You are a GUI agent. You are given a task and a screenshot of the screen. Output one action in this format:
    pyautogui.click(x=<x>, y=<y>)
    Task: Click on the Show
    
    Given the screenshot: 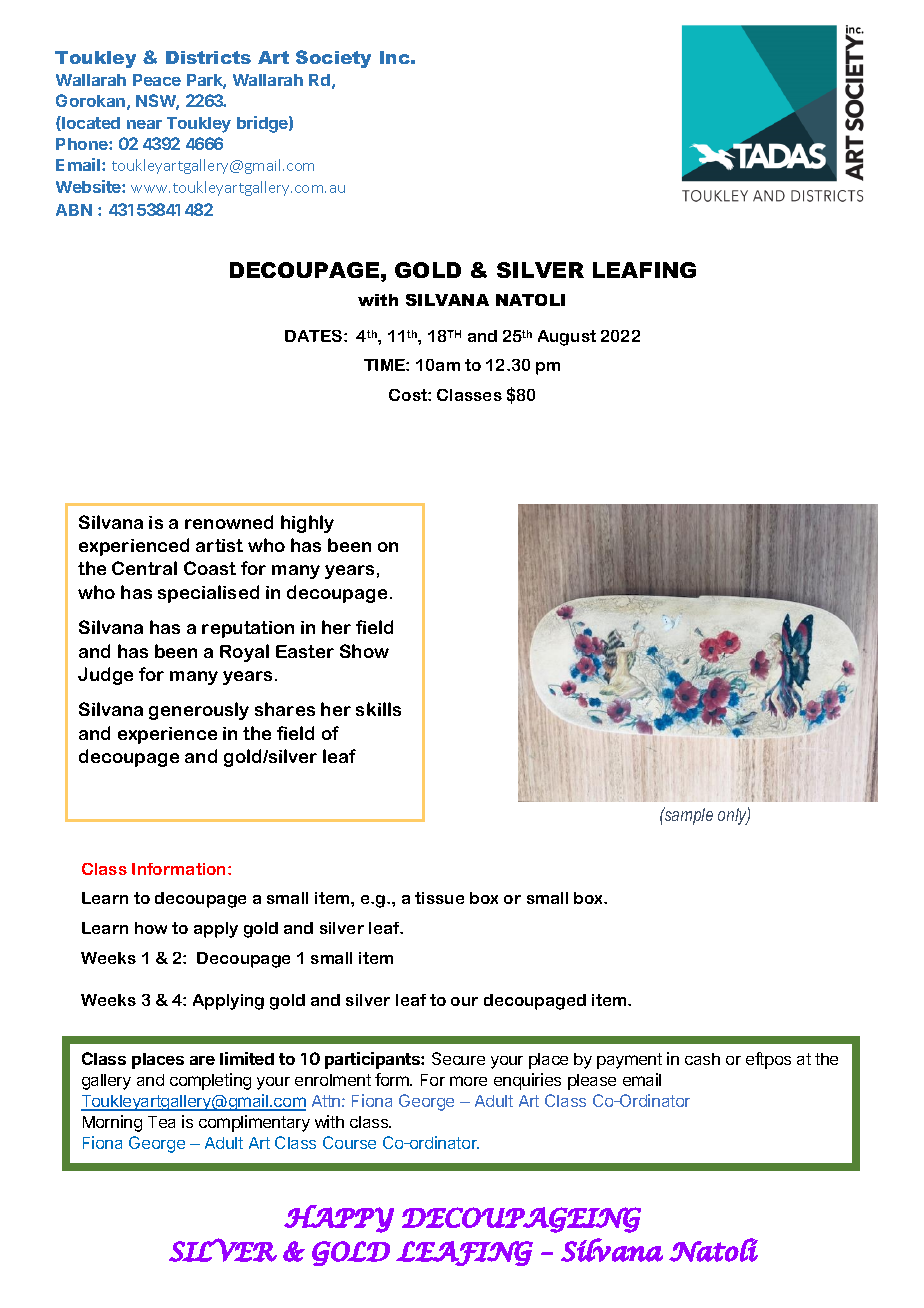 What is the action you would take?
    pyautogui.click(x=364, y=651)
